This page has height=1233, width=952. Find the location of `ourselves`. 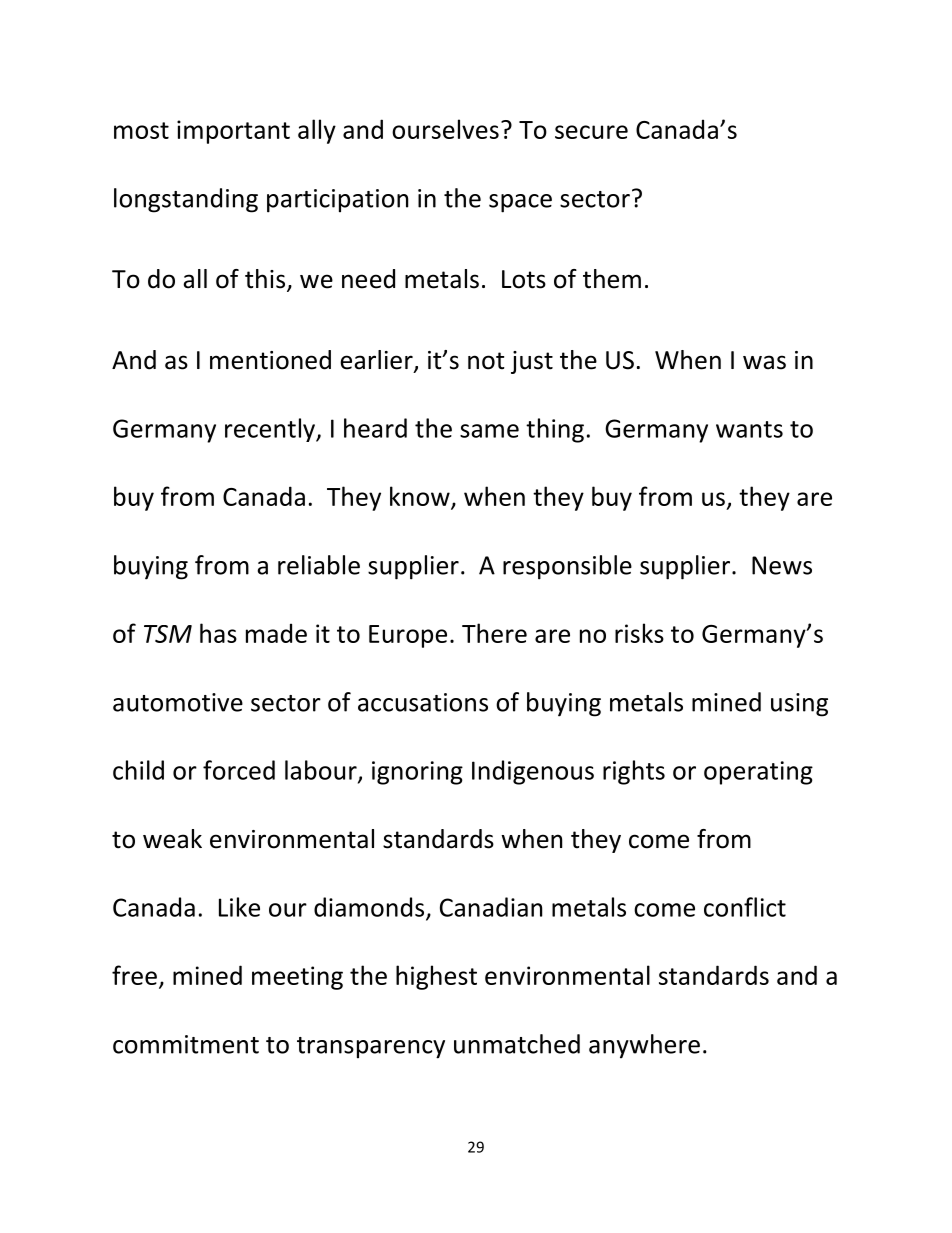

ourselves is located at coordinates (445, 129).
